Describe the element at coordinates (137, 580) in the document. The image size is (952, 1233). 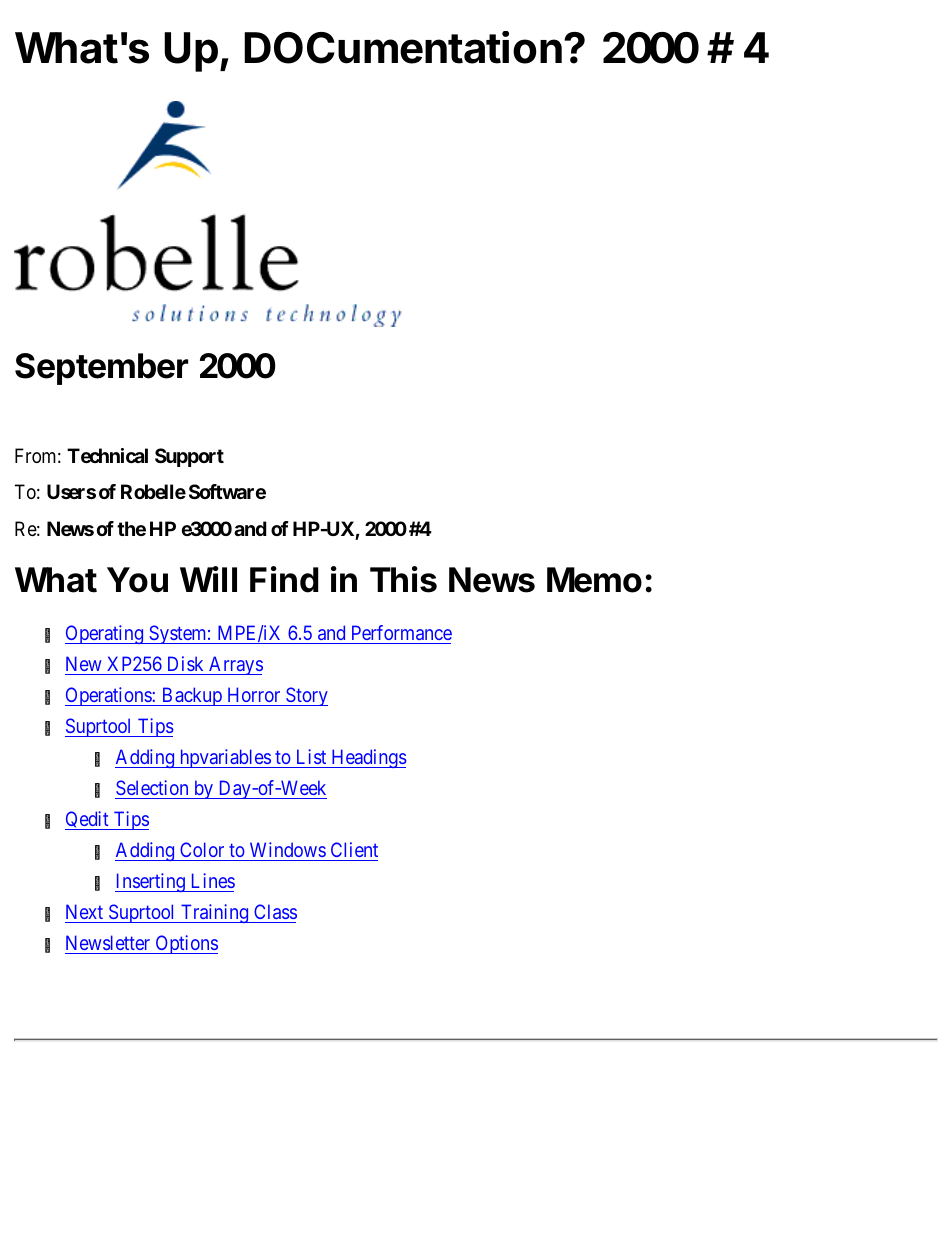
I see `You` at that location.
